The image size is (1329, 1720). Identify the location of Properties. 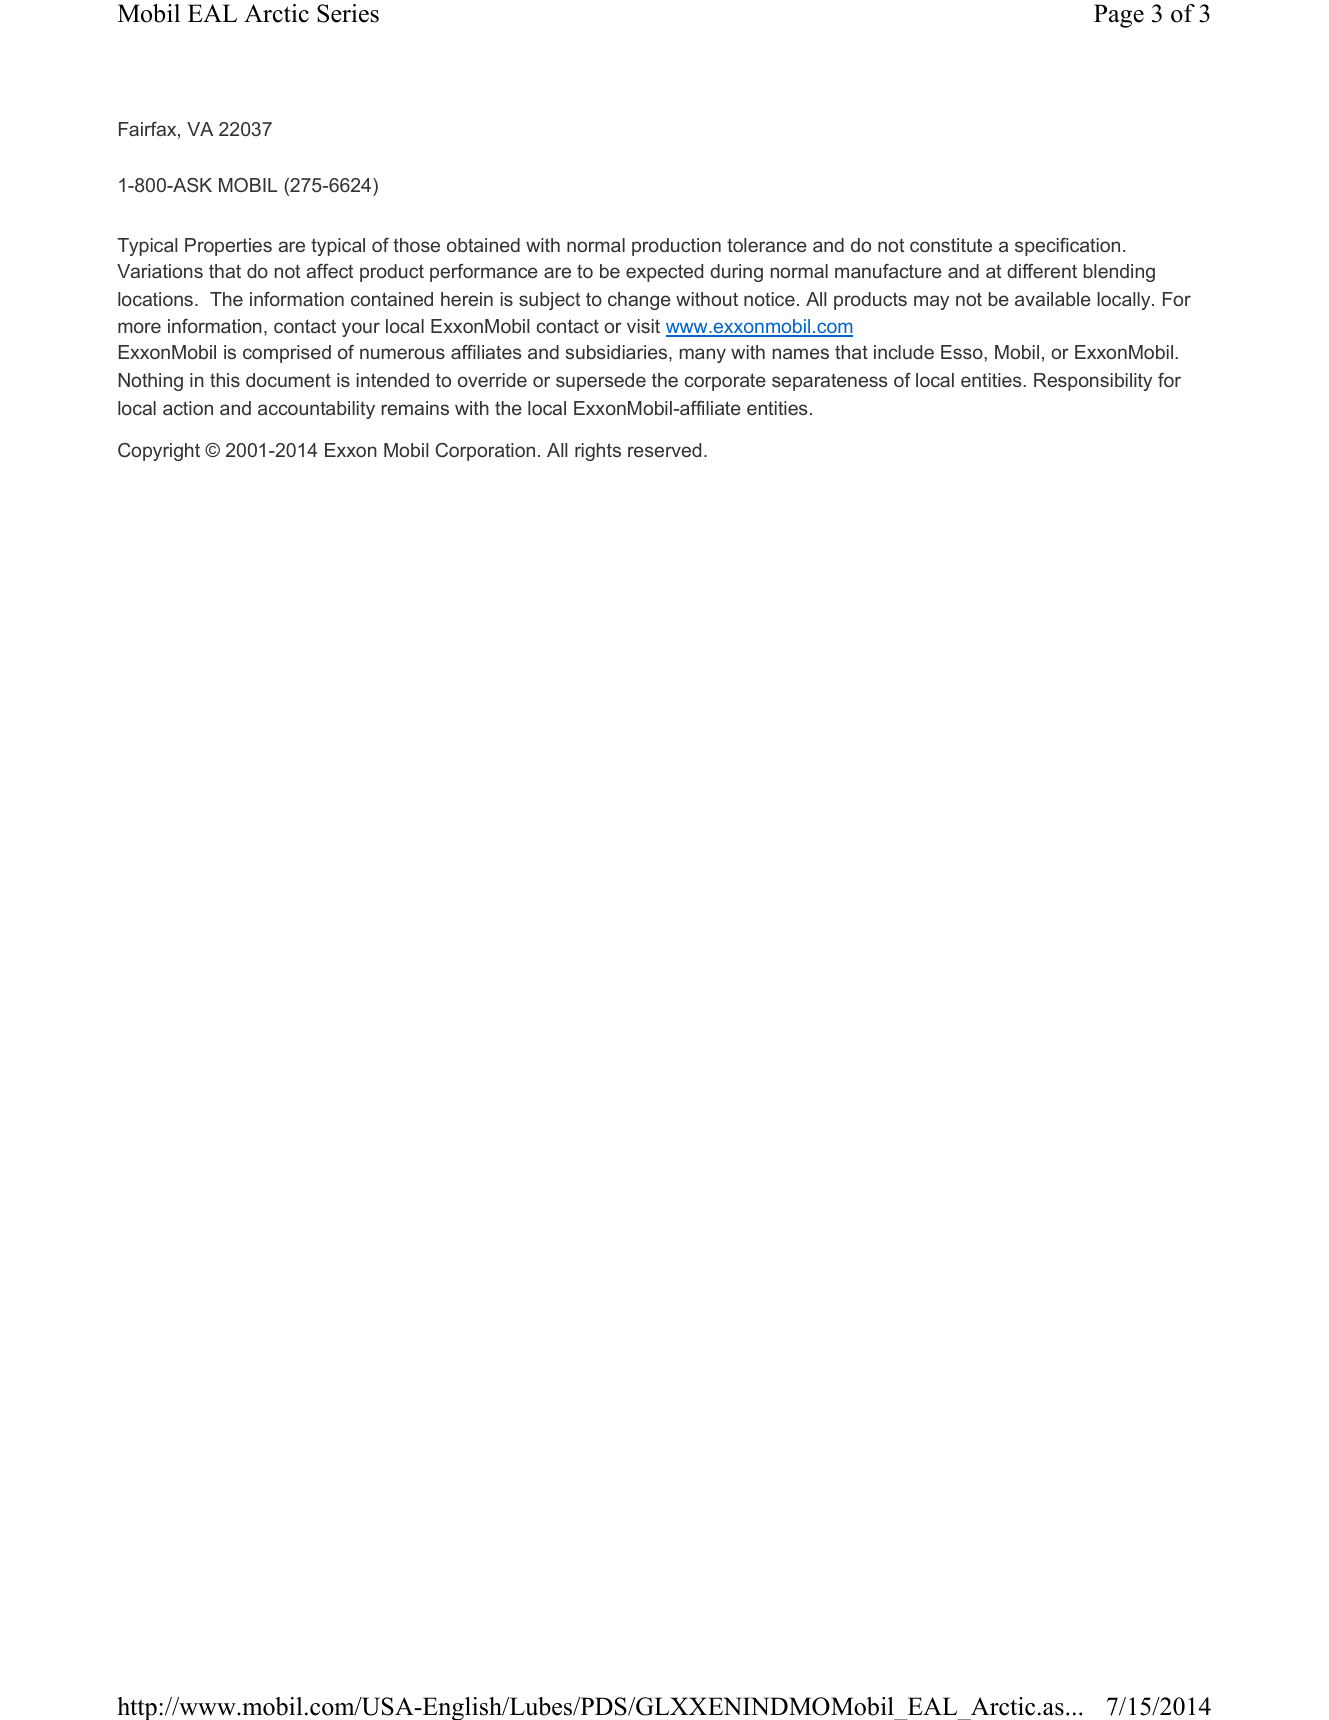
(228, 247).
